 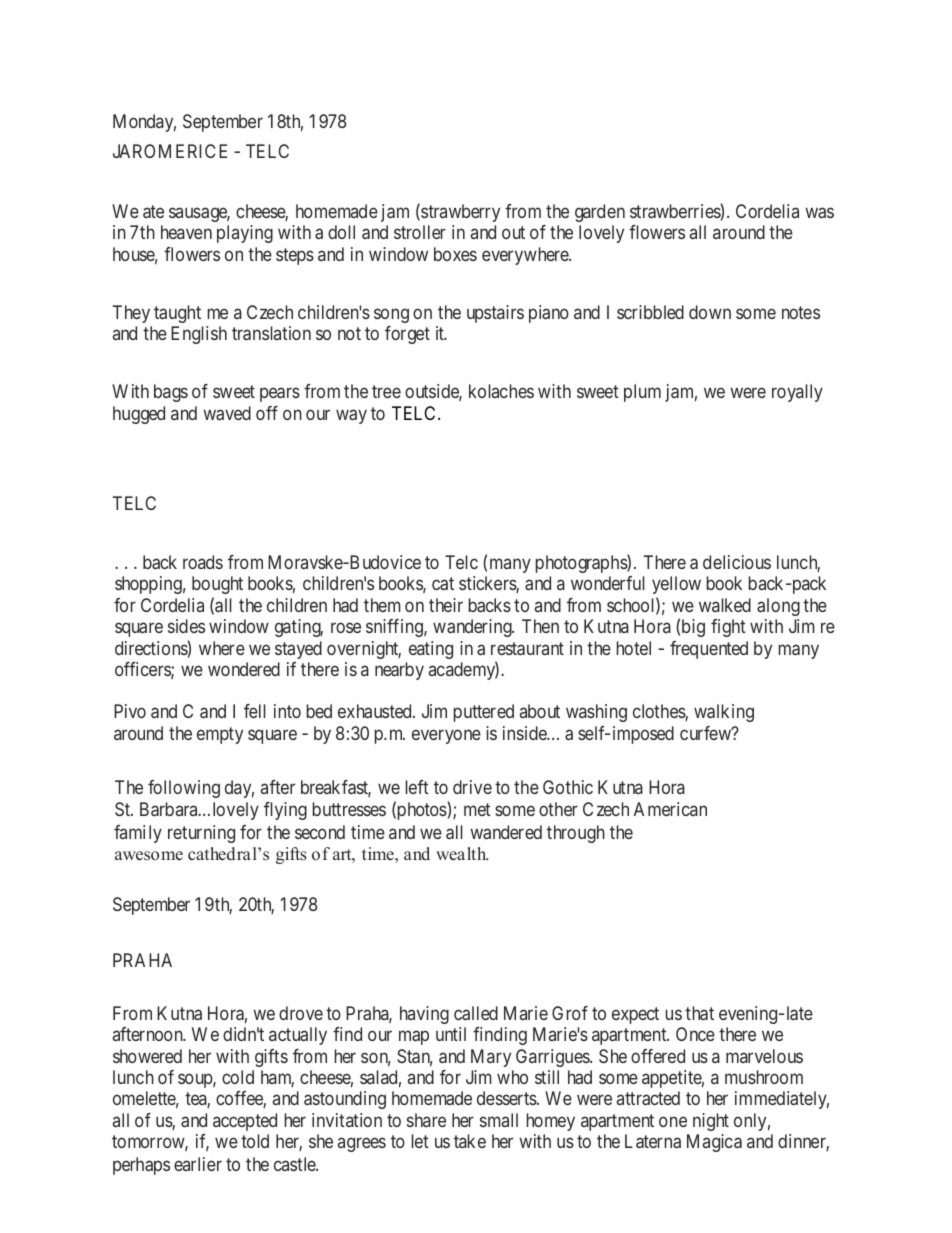 I want to click on take, so click(x=470, y=1141).
